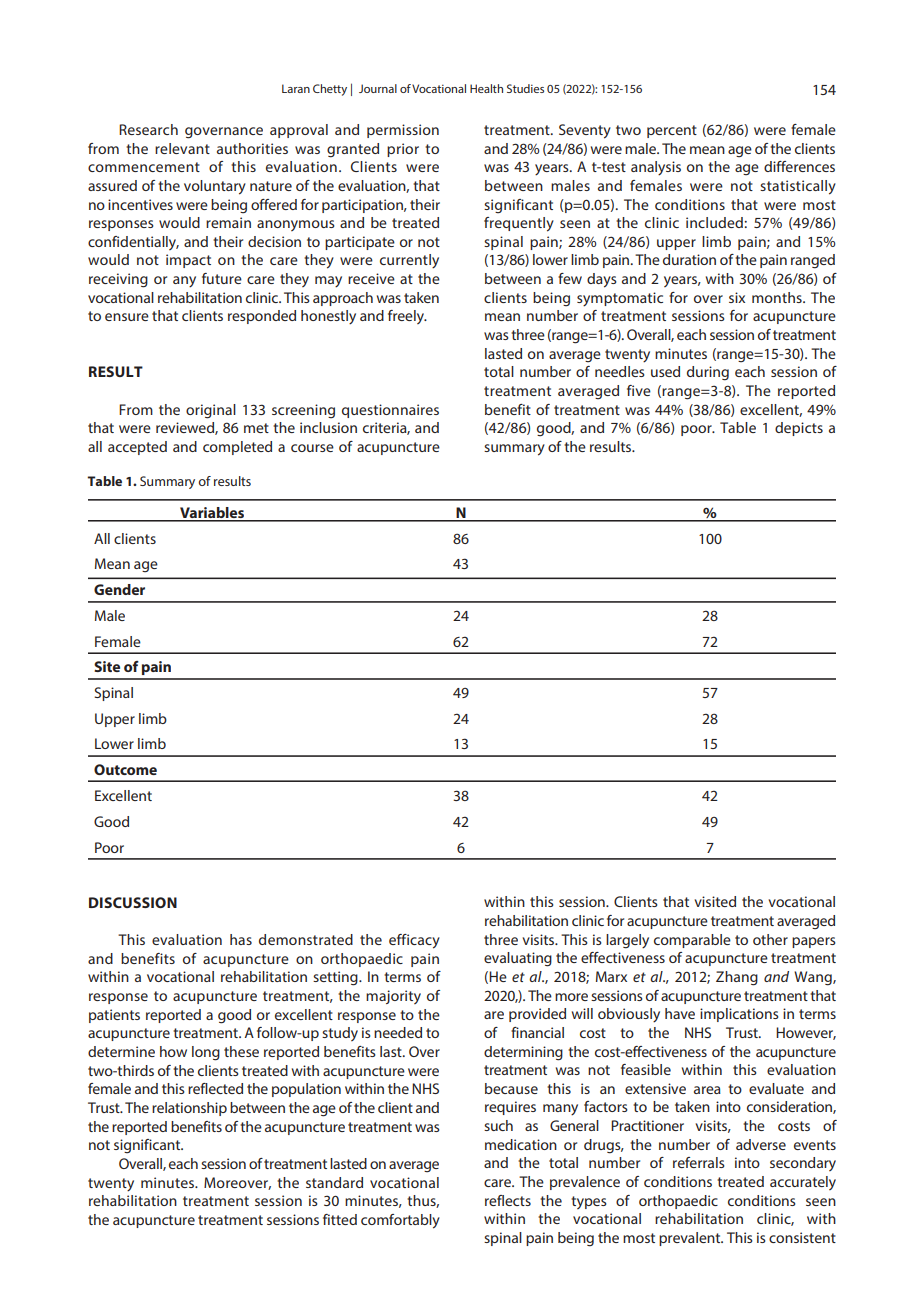  What do you see at coordinates (799, 429) in the screenshot?
I see `depicts` at bounding box center [799, 429].
